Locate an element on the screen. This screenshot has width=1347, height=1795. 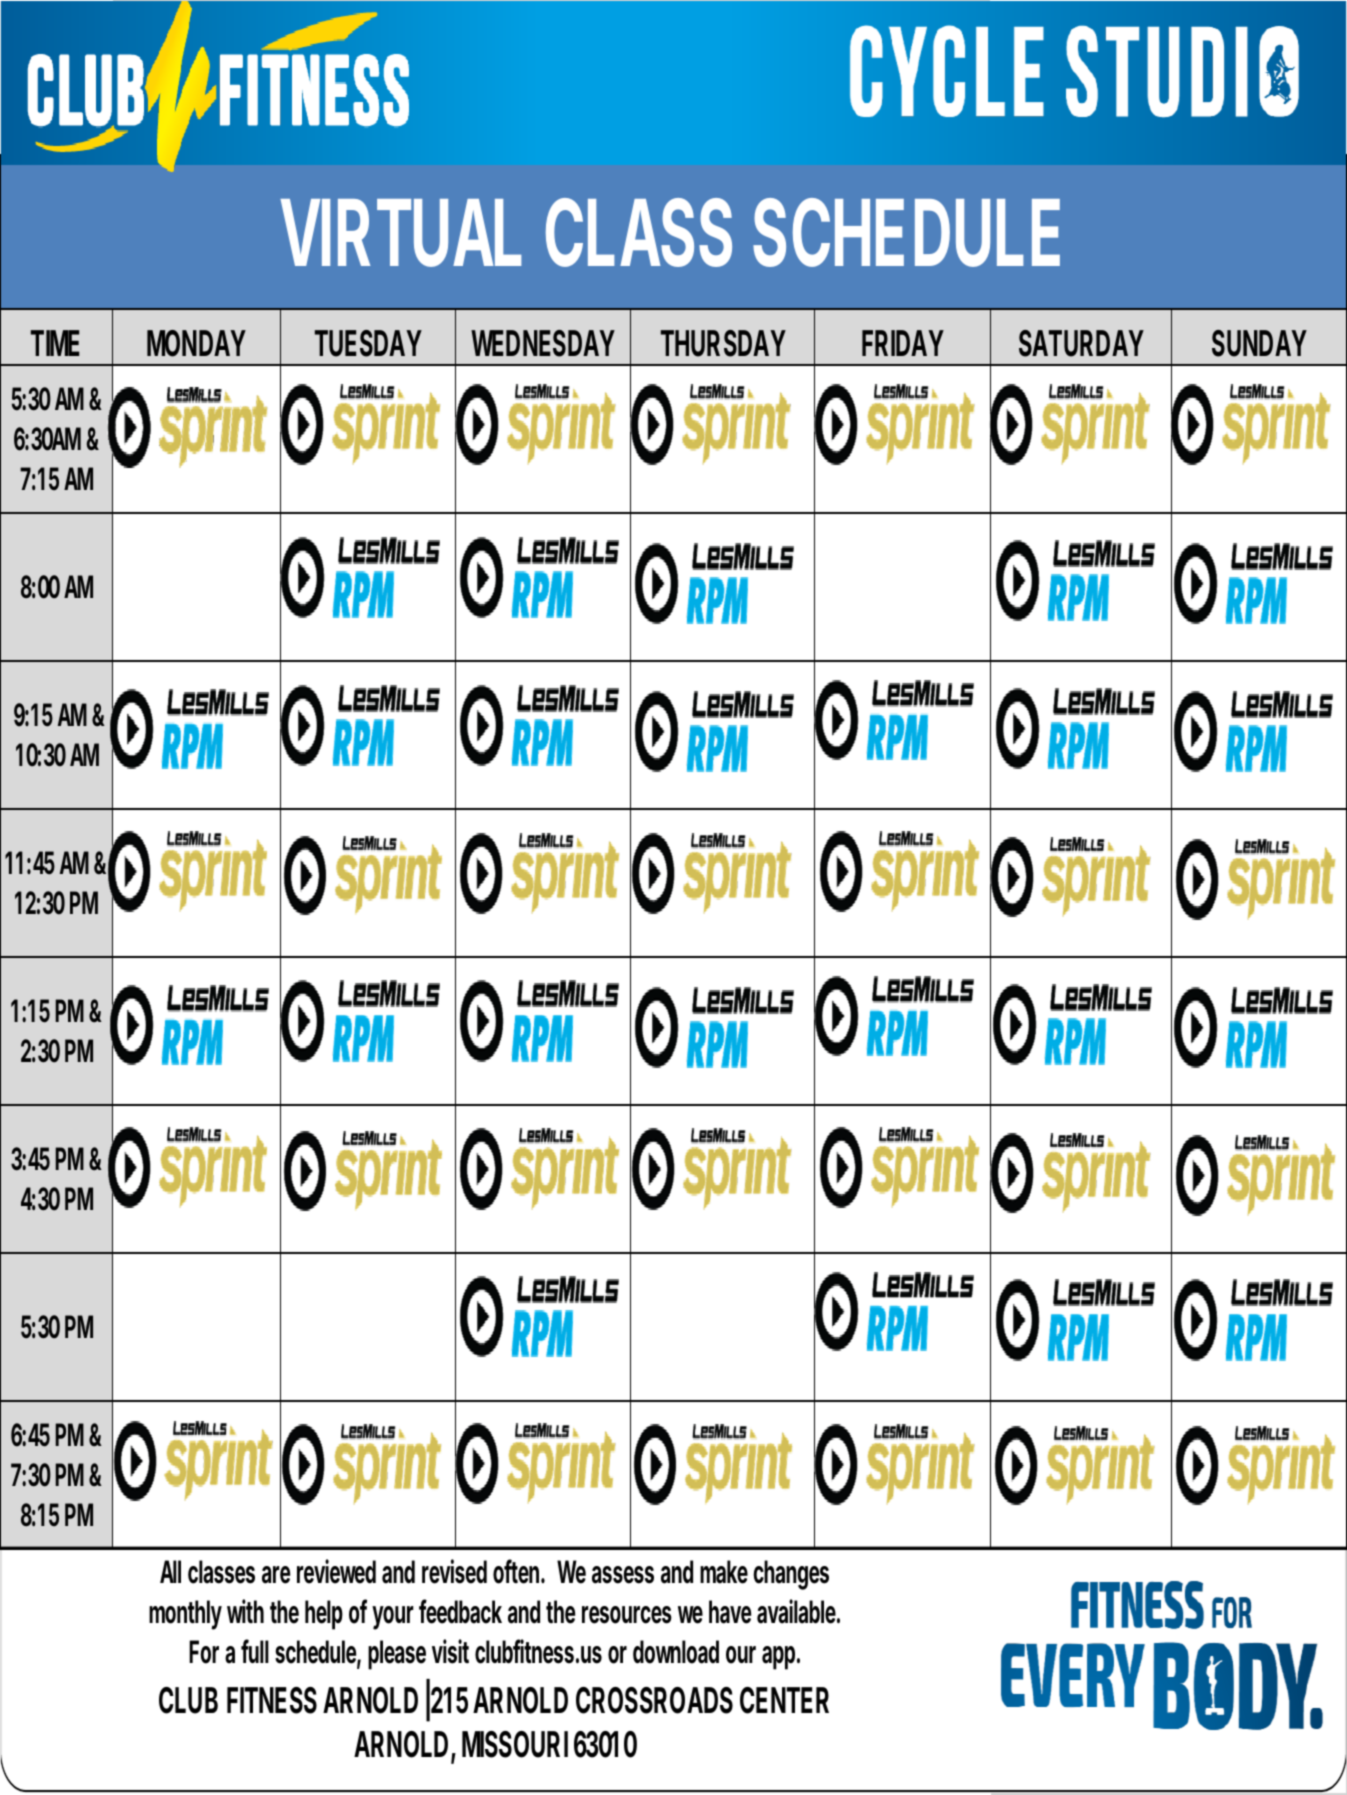
CROSSROADS is located at coordinates (654, 1700).
